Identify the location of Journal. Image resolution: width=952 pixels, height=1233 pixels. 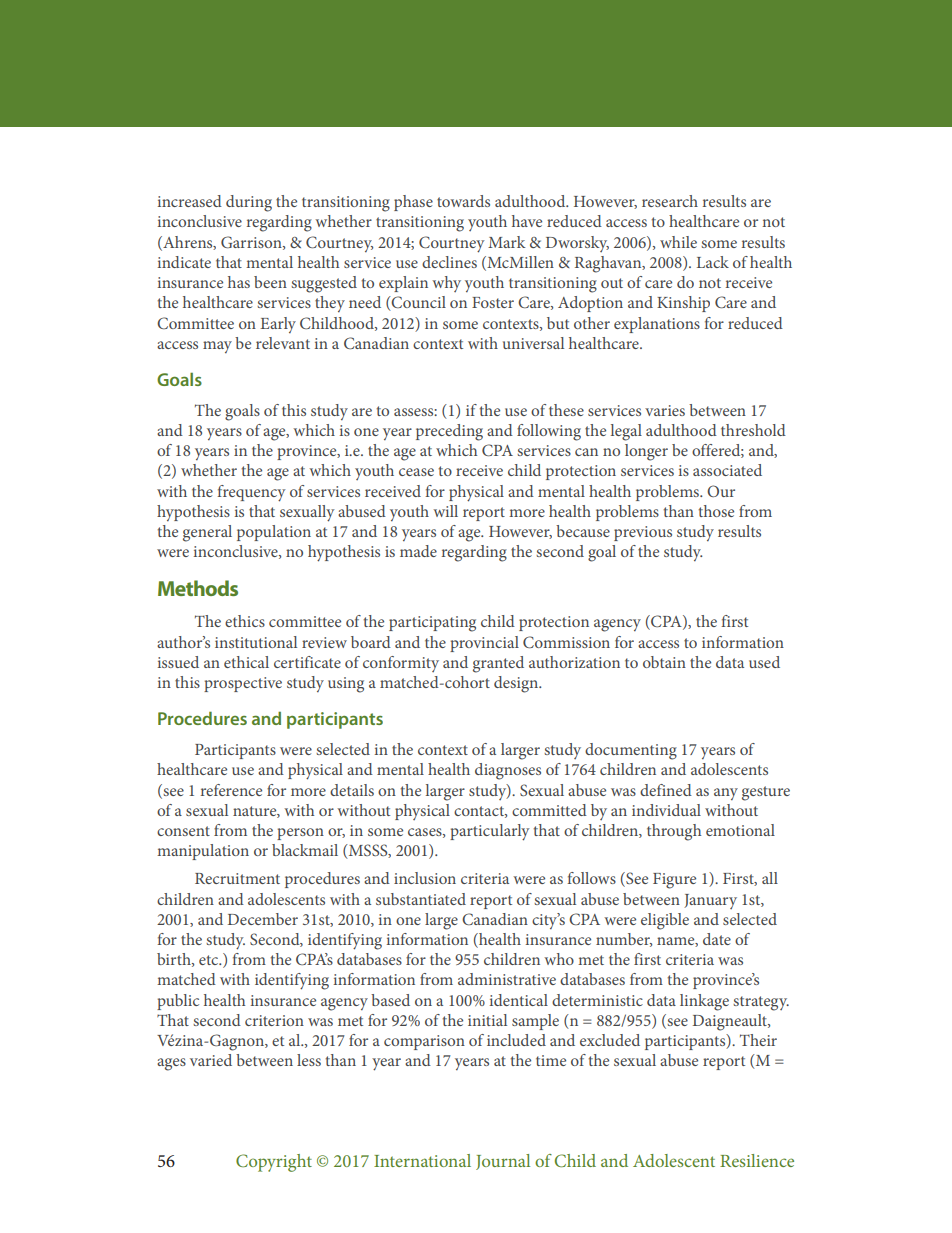
(503, 1162).
